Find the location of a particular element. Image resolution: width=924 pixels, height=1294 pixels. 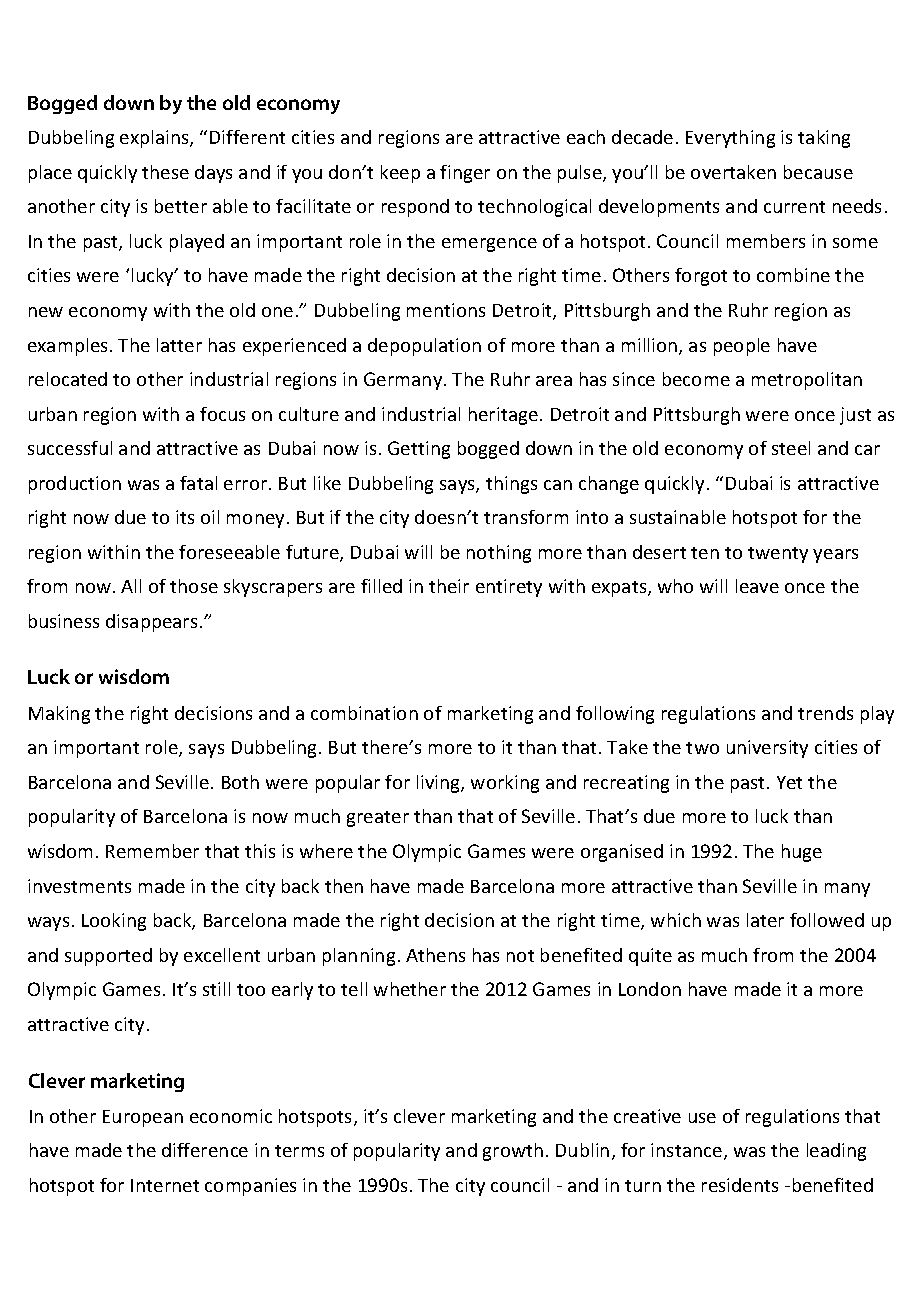

Internet is located at coordinates (165, 1185).
